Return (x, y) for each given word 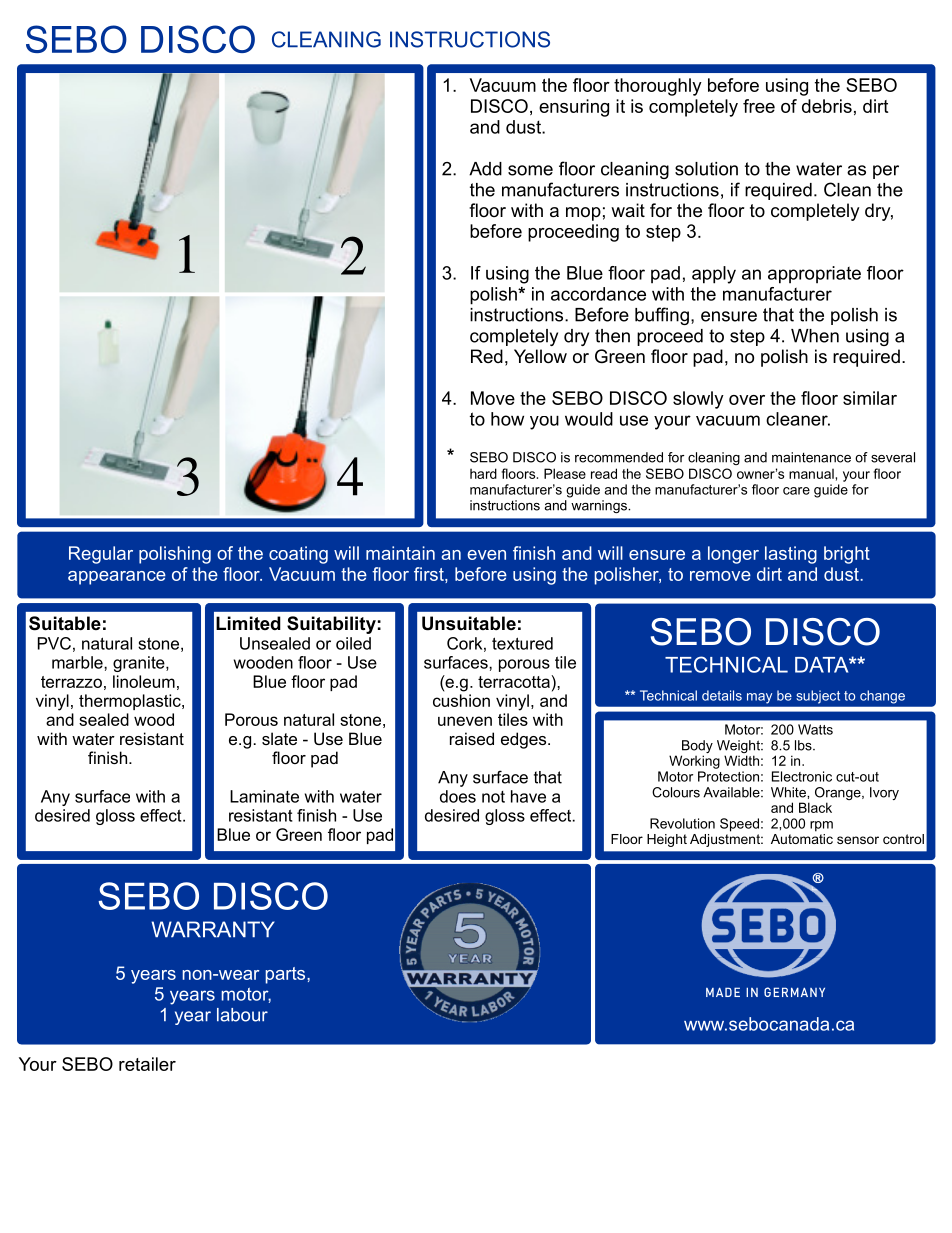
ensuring (574, 108)
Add (485, 169)
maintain (400, 553)
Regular (101, 555)
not (493, 797)
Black (815, 807)
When (815, 336)
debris (827, 106)
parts (286, 975)
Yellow (540, 356)
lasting (791, 555)
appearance (117, 578)
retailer (147, 1064)
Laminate (264, 796)
